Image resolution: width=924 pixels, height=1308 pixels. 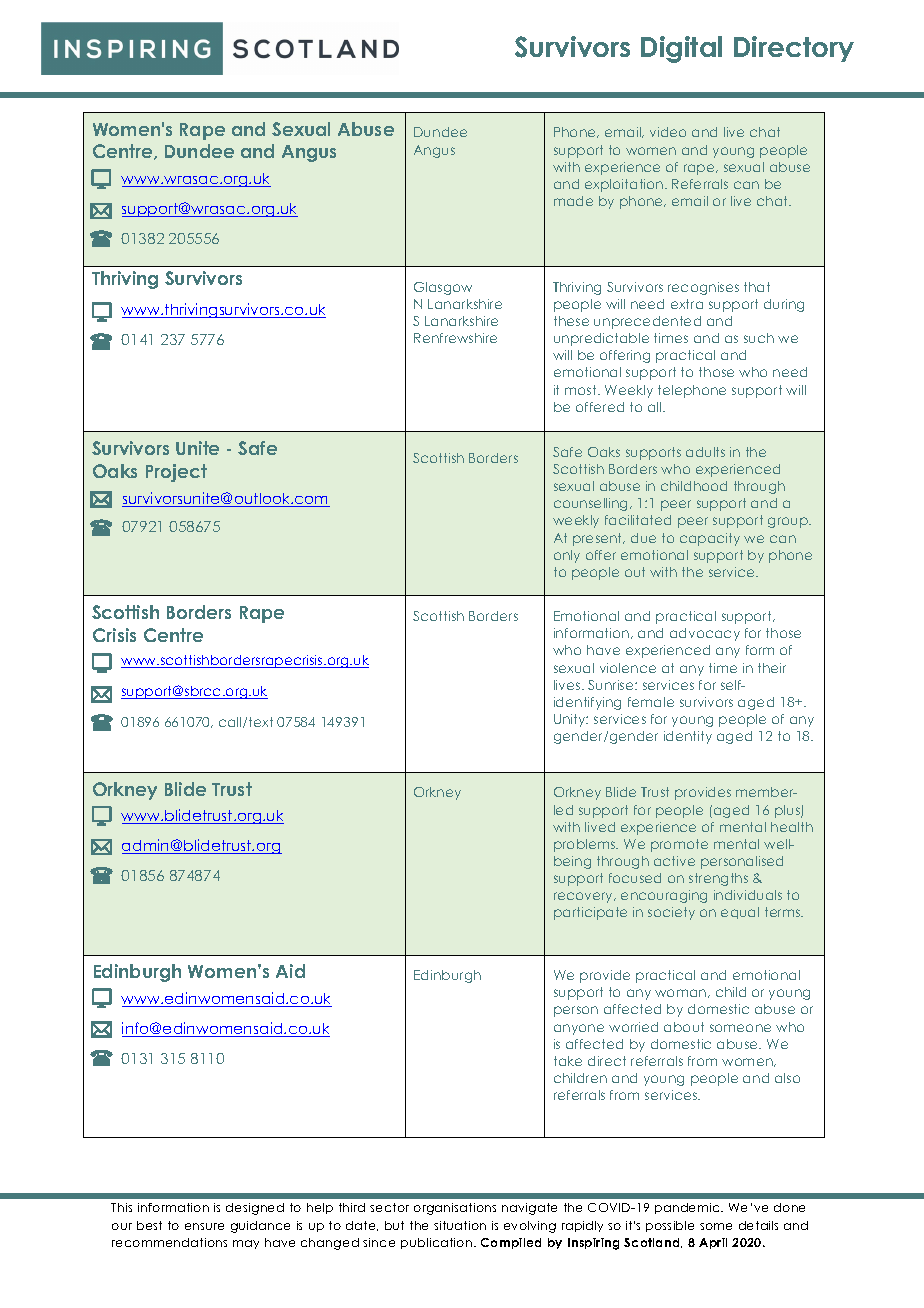 What do you see at coordinates (204, 1226) in the page?
I see `ensure` at bounding box center [204, 1226].
